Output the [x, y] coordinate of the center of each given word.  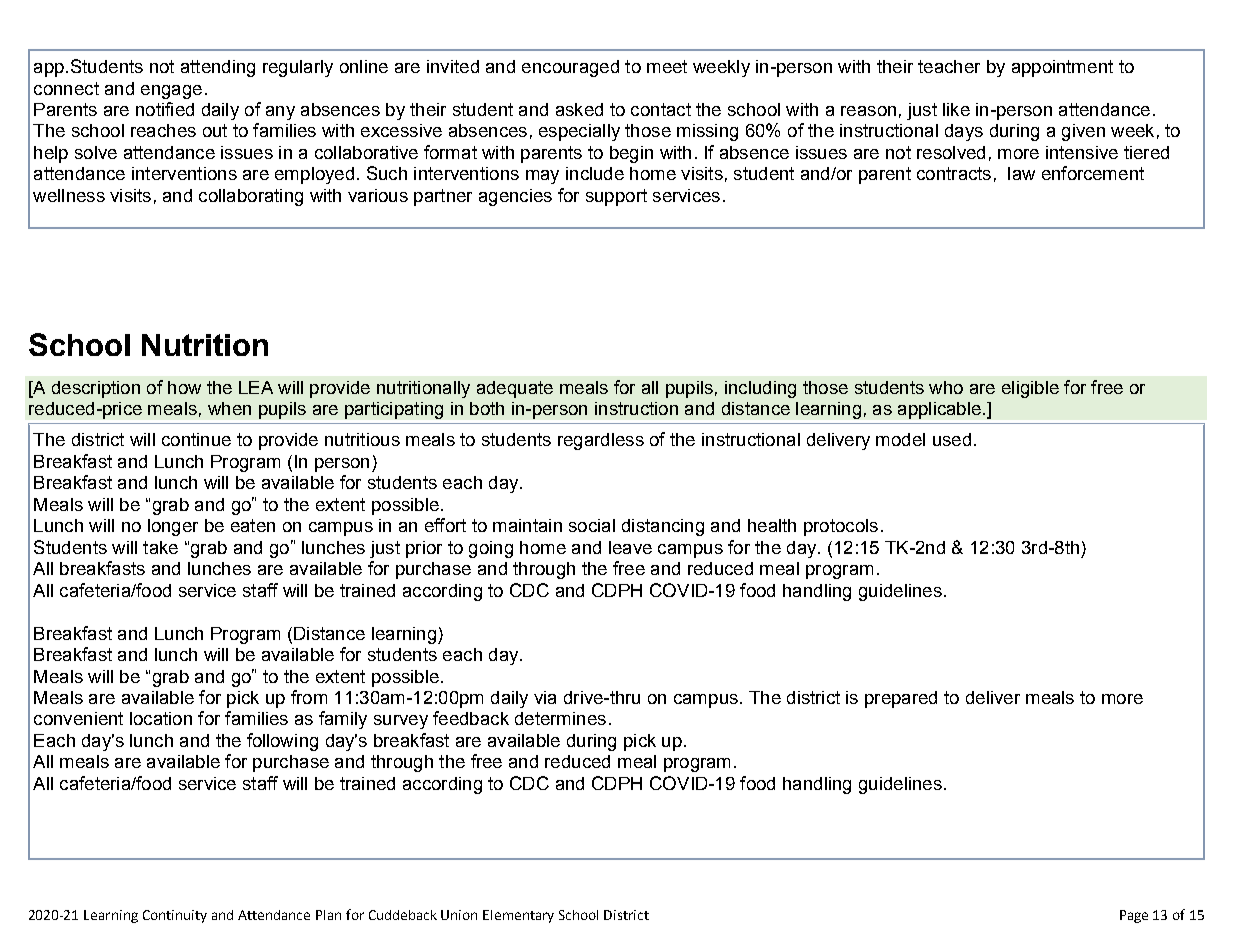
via [545, 697]
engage [171, 92]
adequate [515, 389]
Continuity [175, 916]
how [184, 387]
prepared [901, 699]
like [956, 109]
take [160, 547]
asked [579, 109]
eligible [1030, 389]
